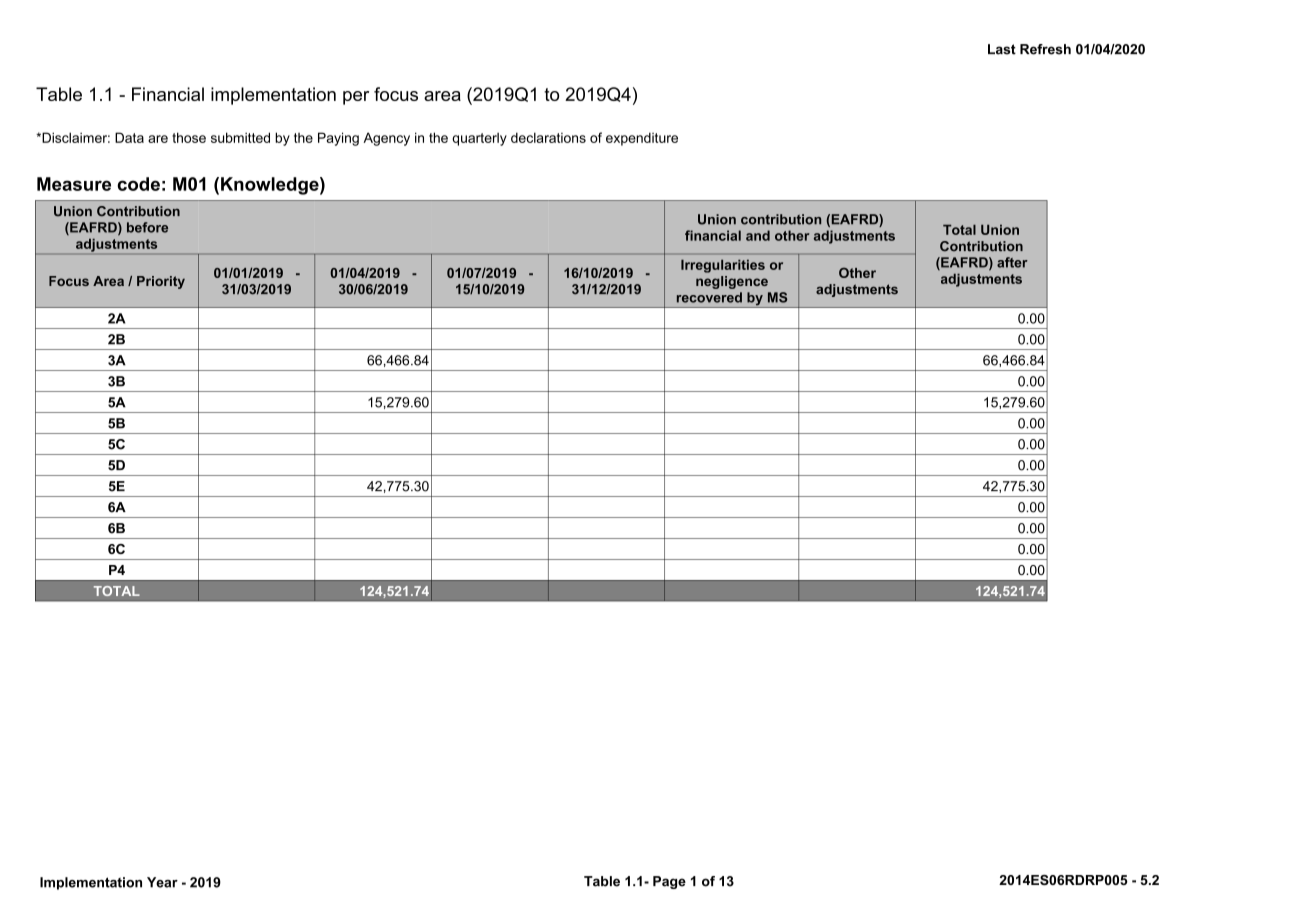  Describe the element at coordinates (709, 297) in the screenshot. I see `recovered` at that location.
